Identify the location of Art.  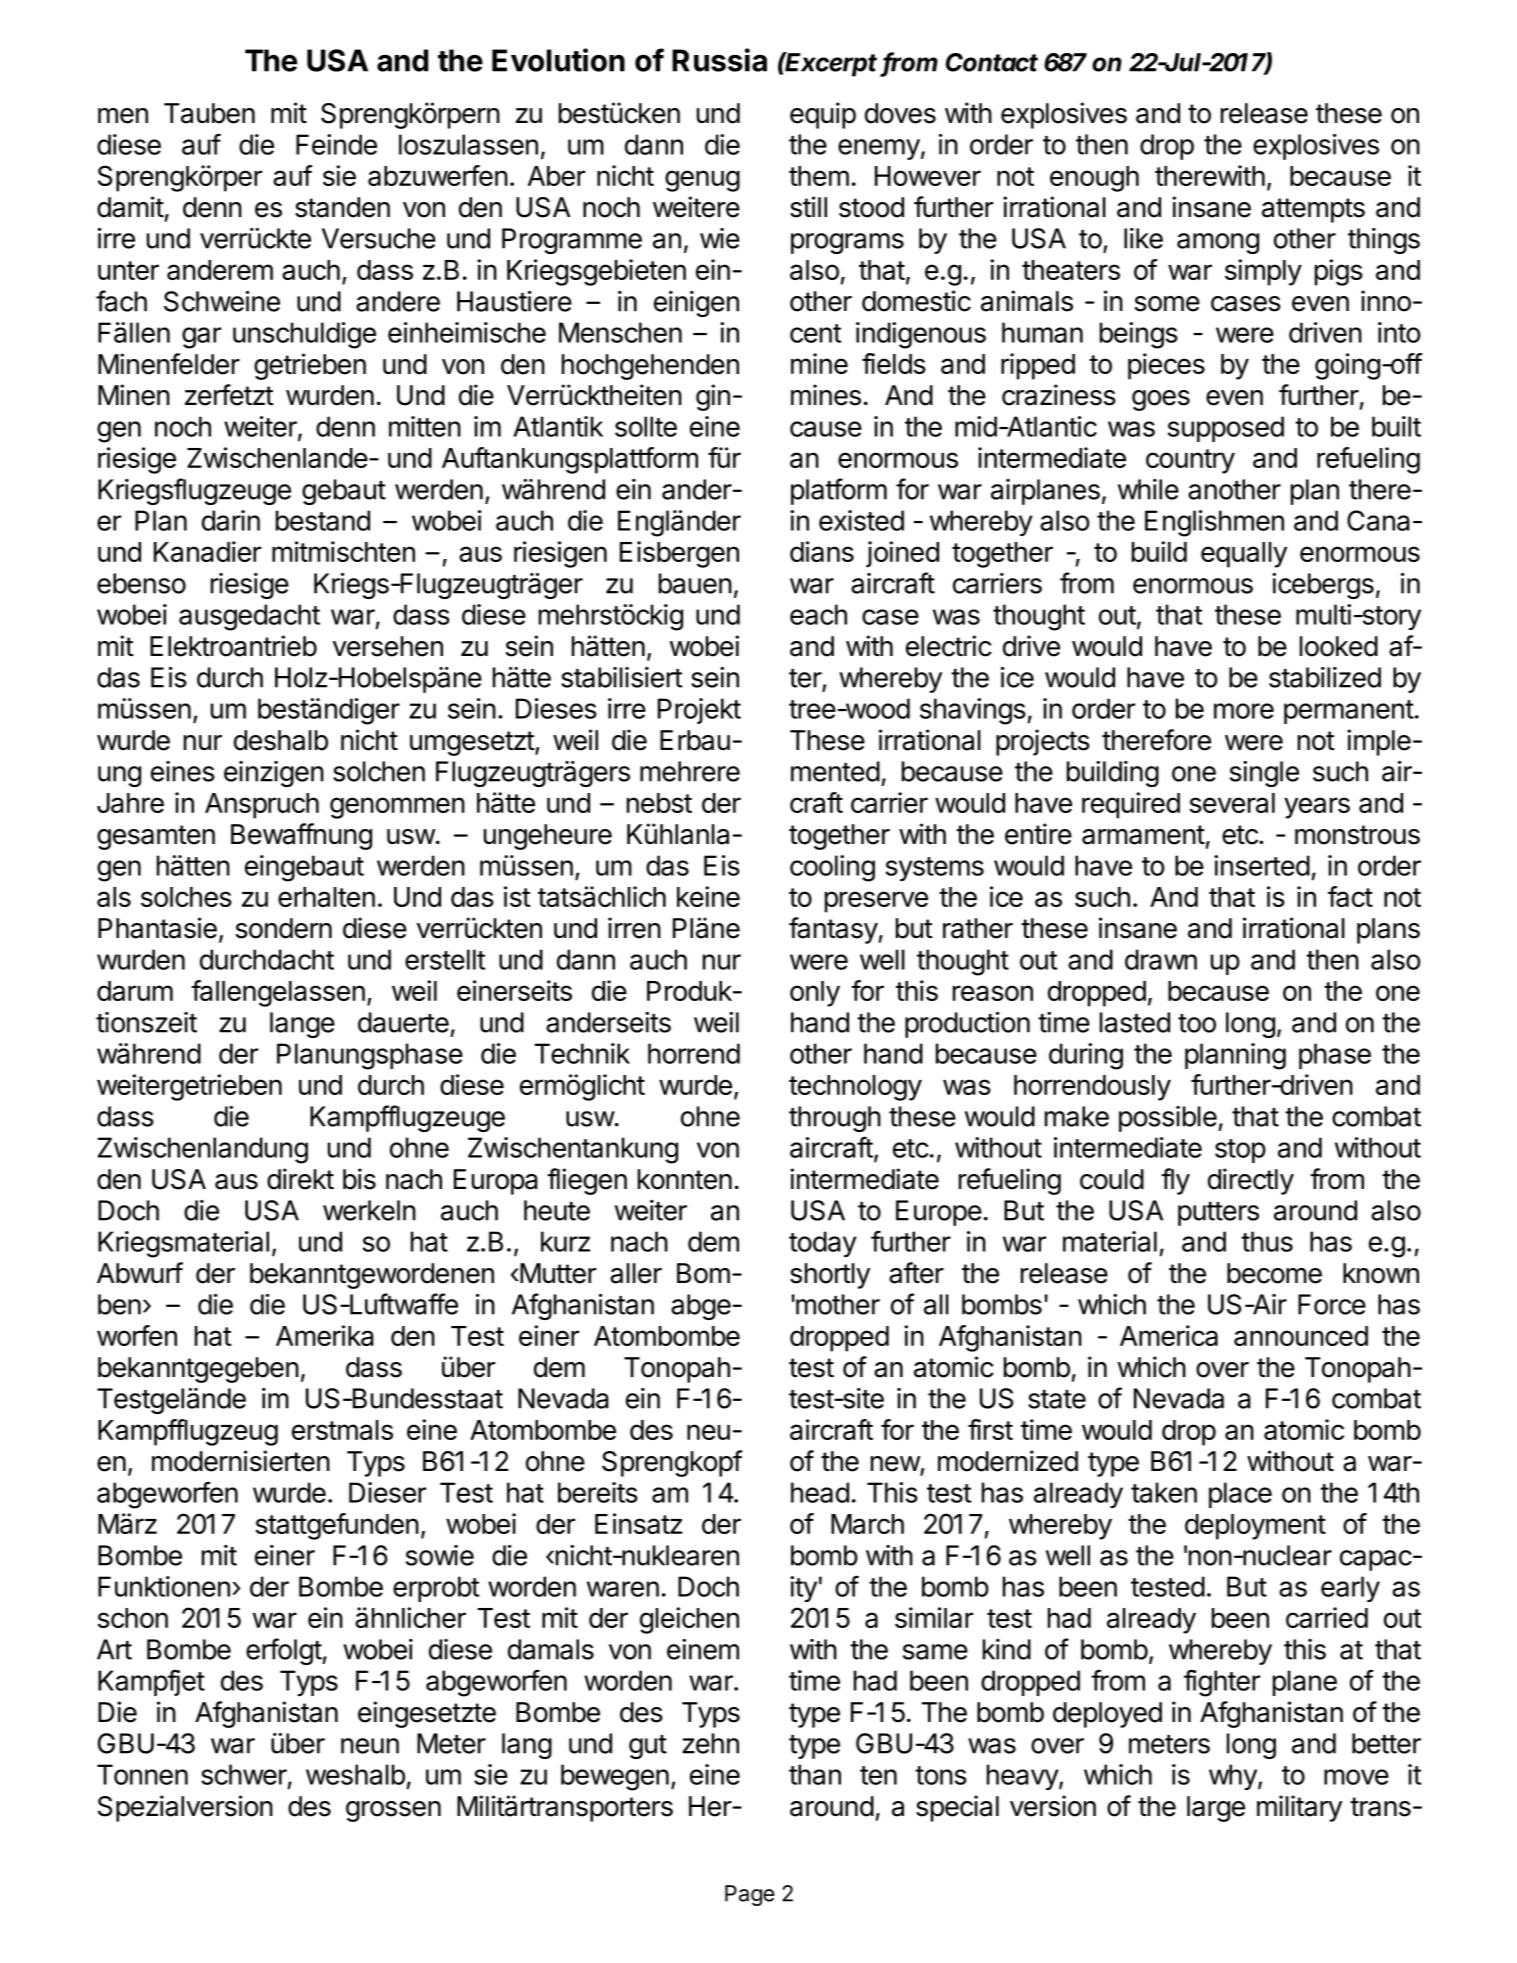
(114, 1649).
